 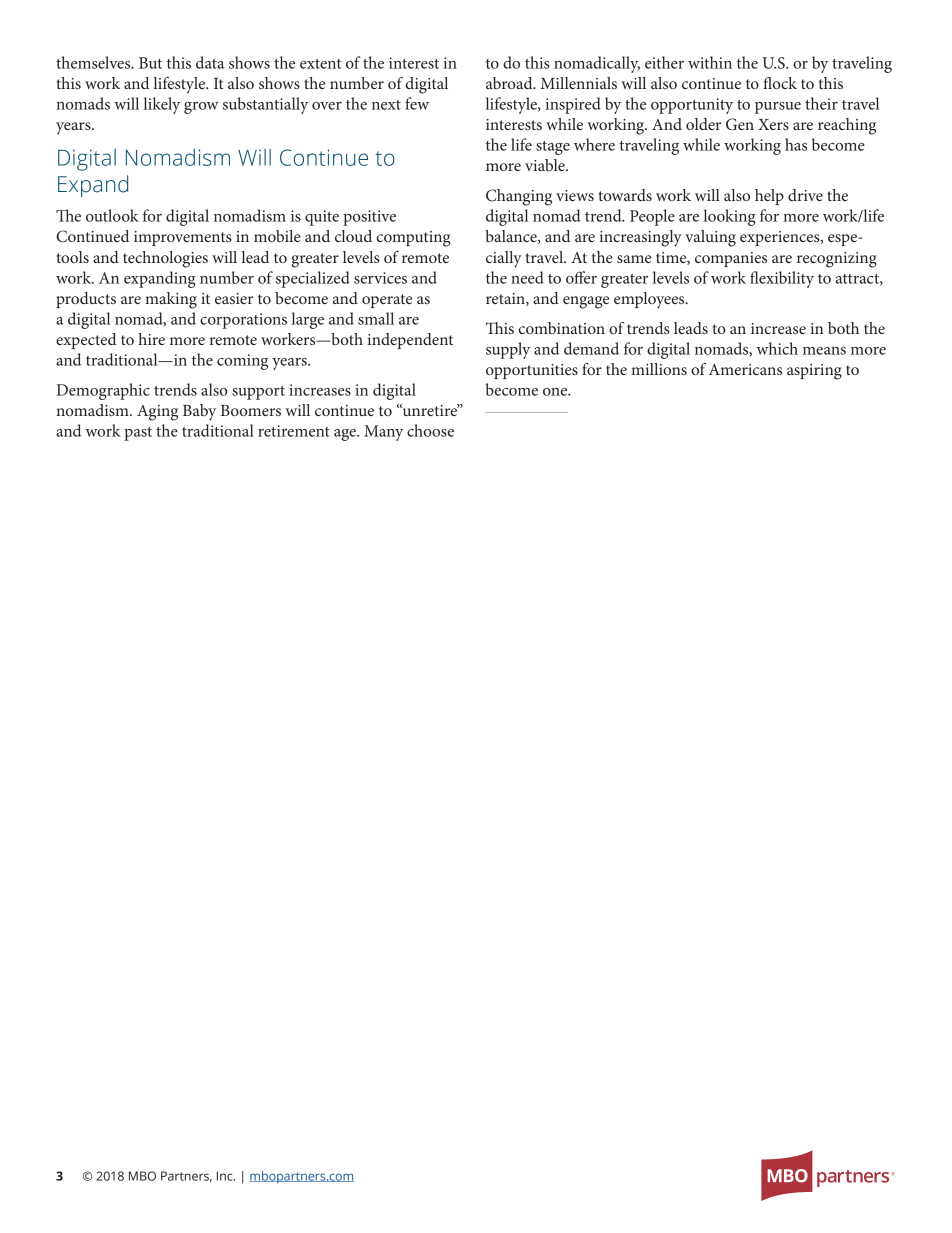 I want to click on grow, so click(x=201, y=108).
